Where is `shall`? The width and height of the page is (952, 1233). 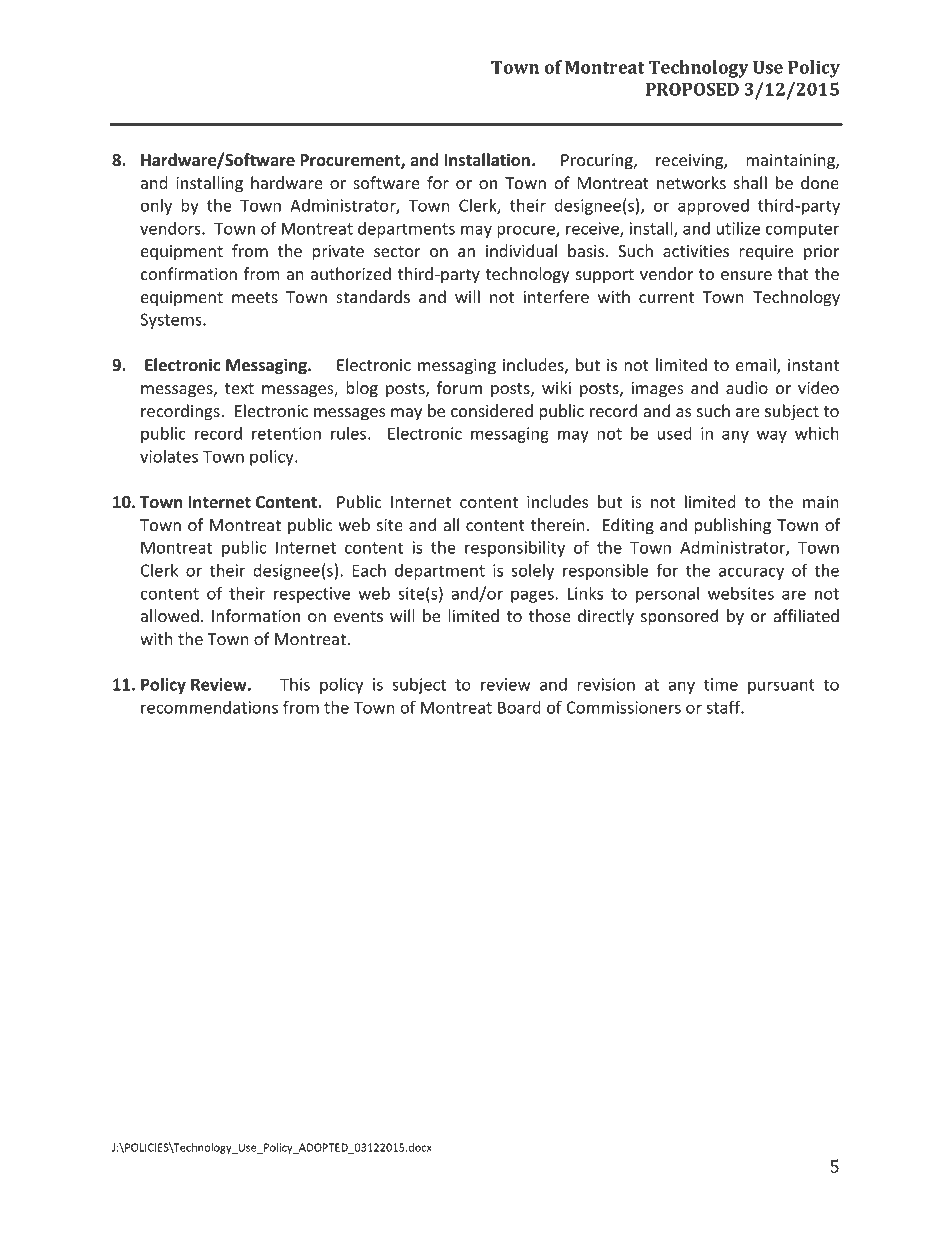
shall is located at coordinates (750, 182).
